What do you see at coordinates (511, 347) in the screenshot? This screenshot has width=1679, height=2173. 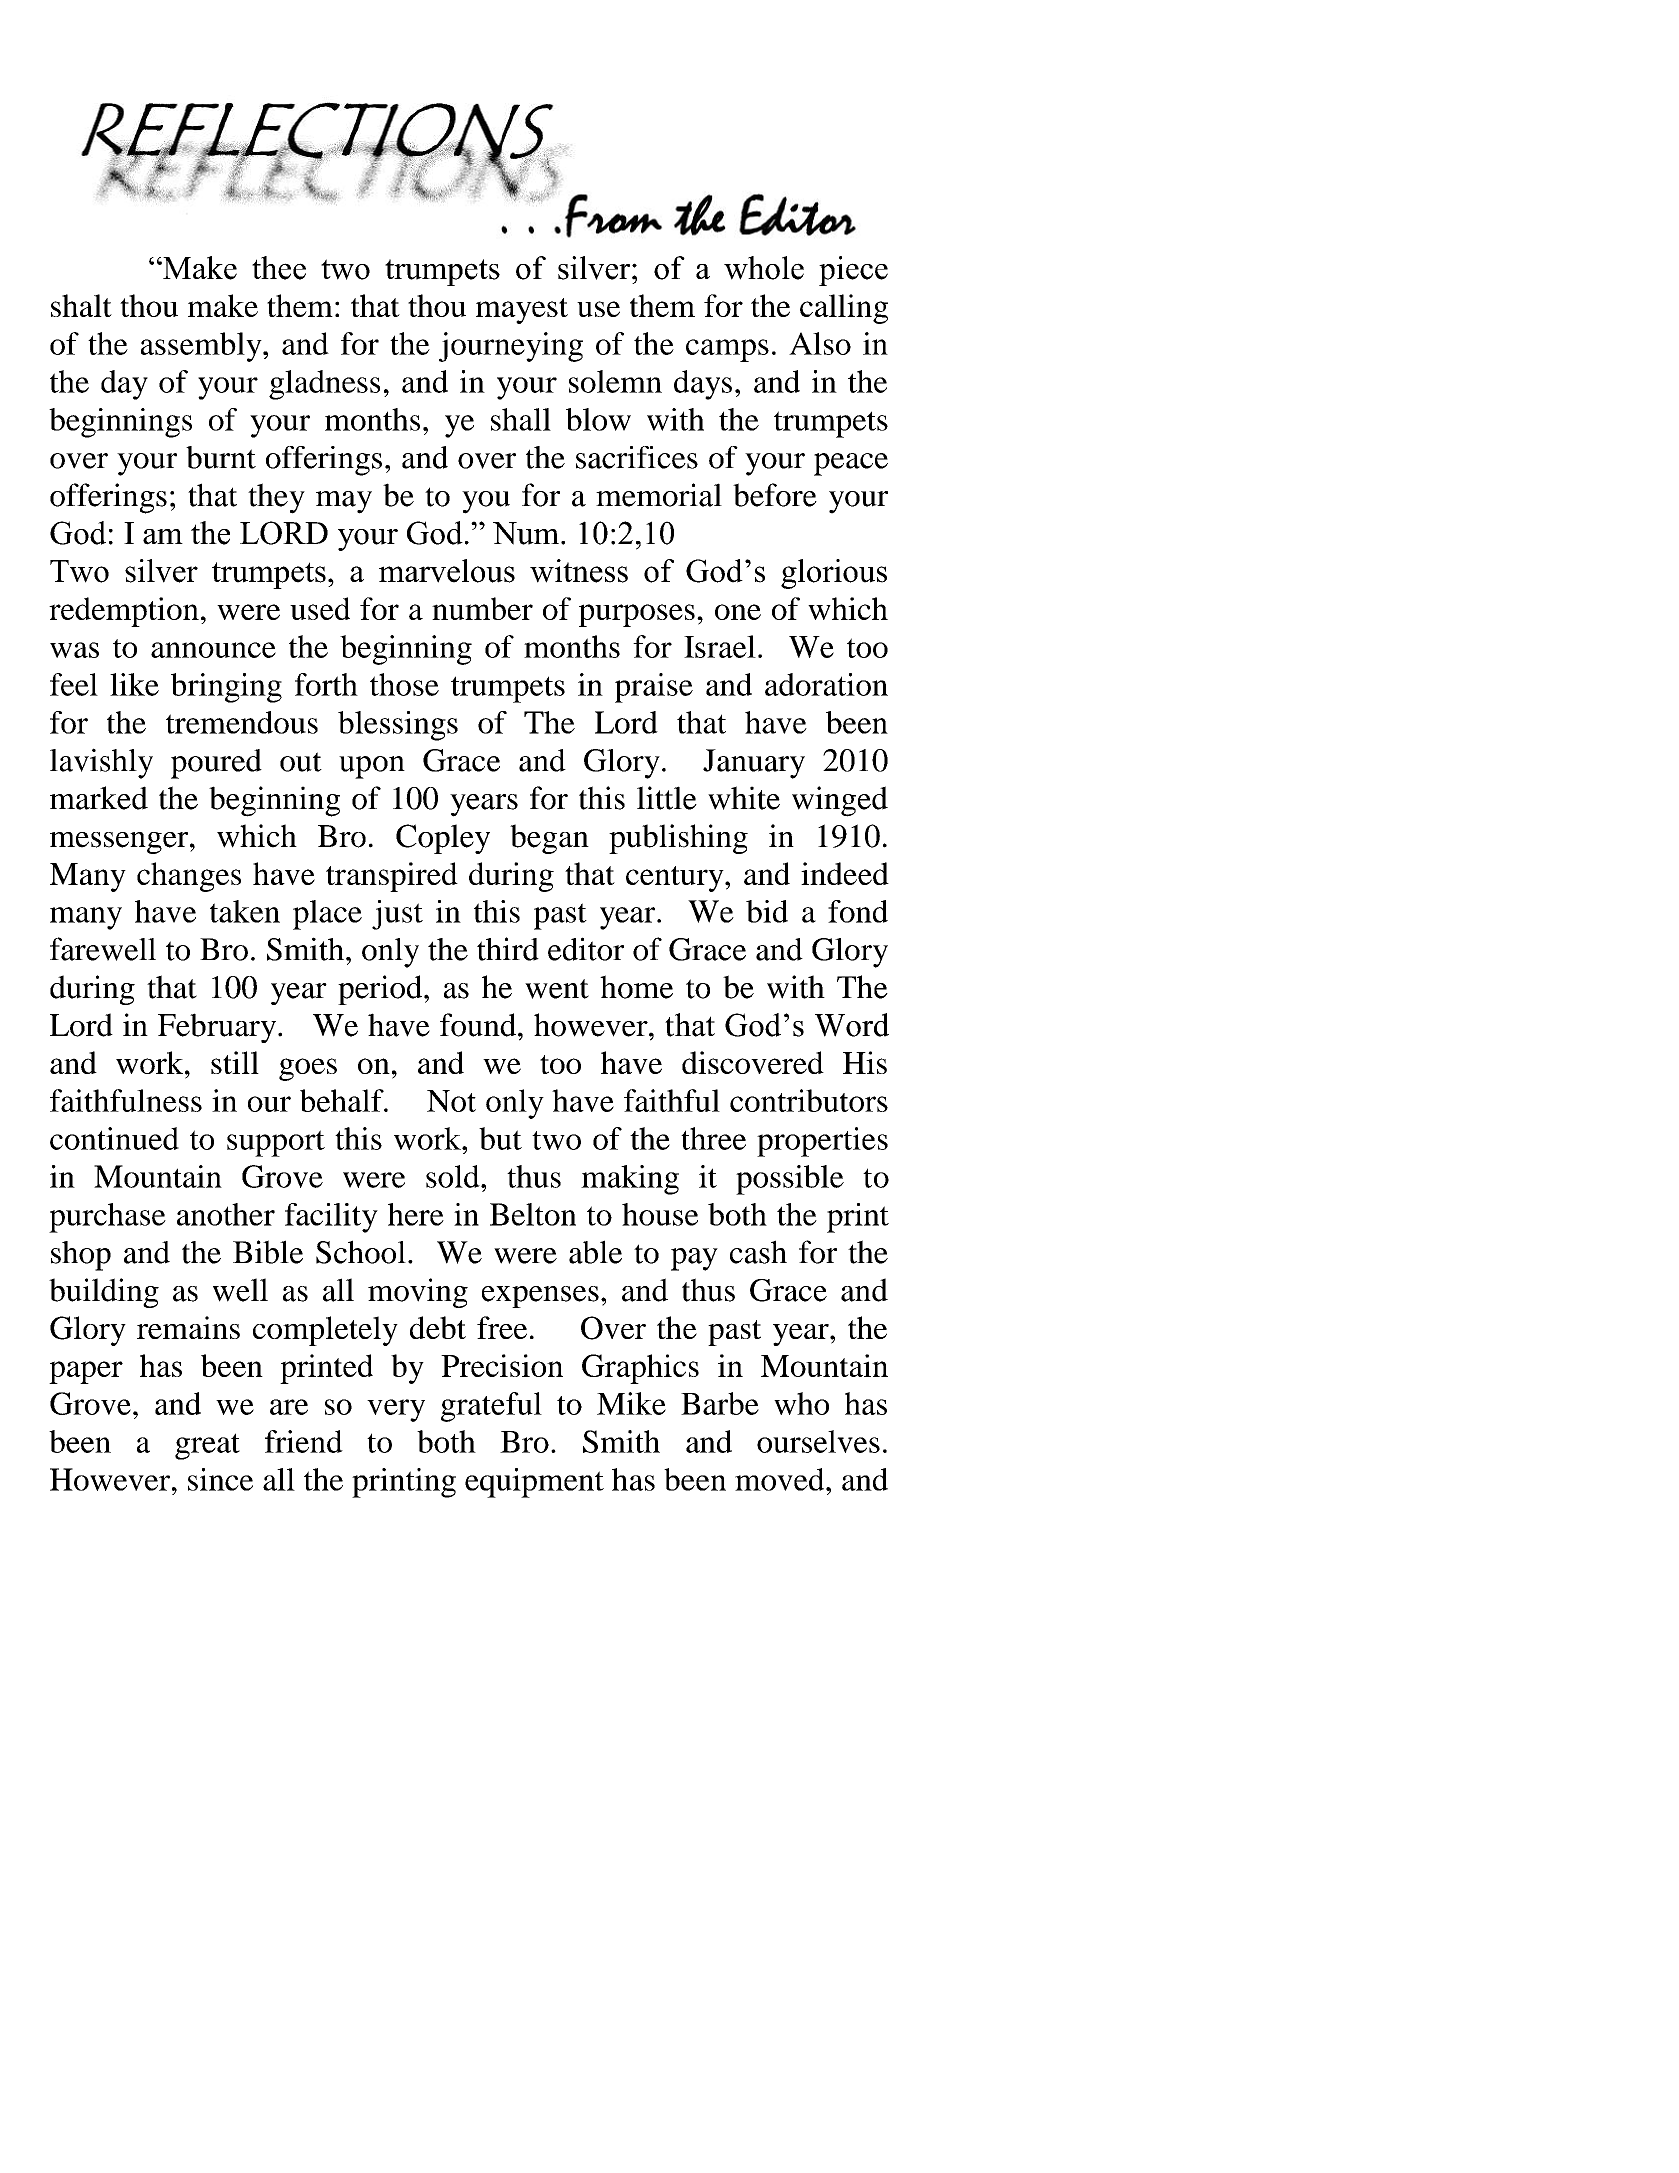 I see `journeying` at bounding box center [511, 347].
